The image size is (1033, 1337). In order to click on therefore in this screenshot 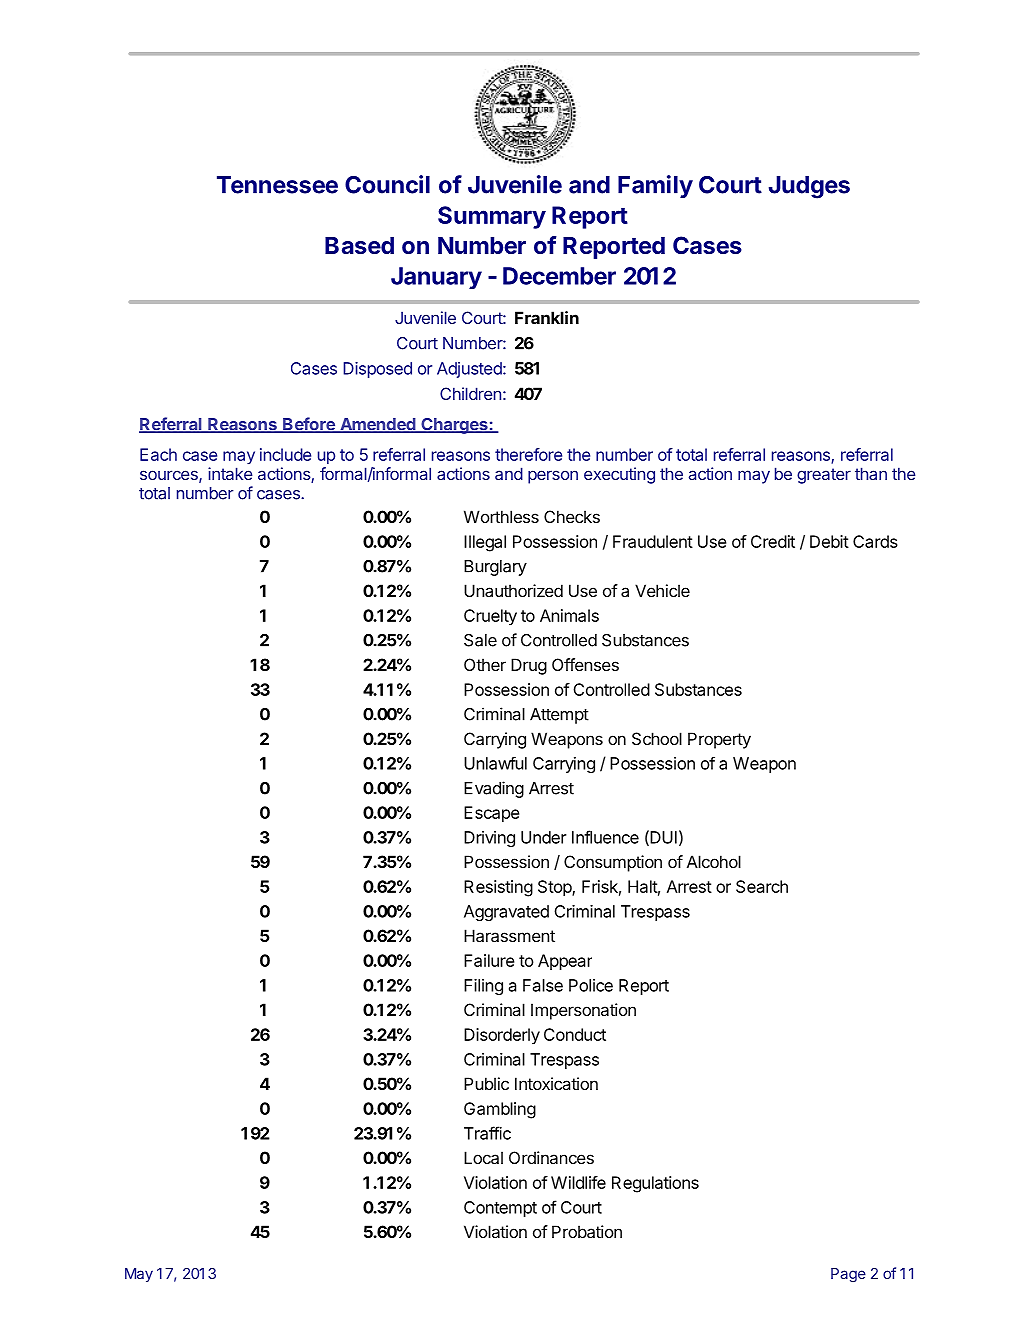, I will do `click(528, 454)`.
